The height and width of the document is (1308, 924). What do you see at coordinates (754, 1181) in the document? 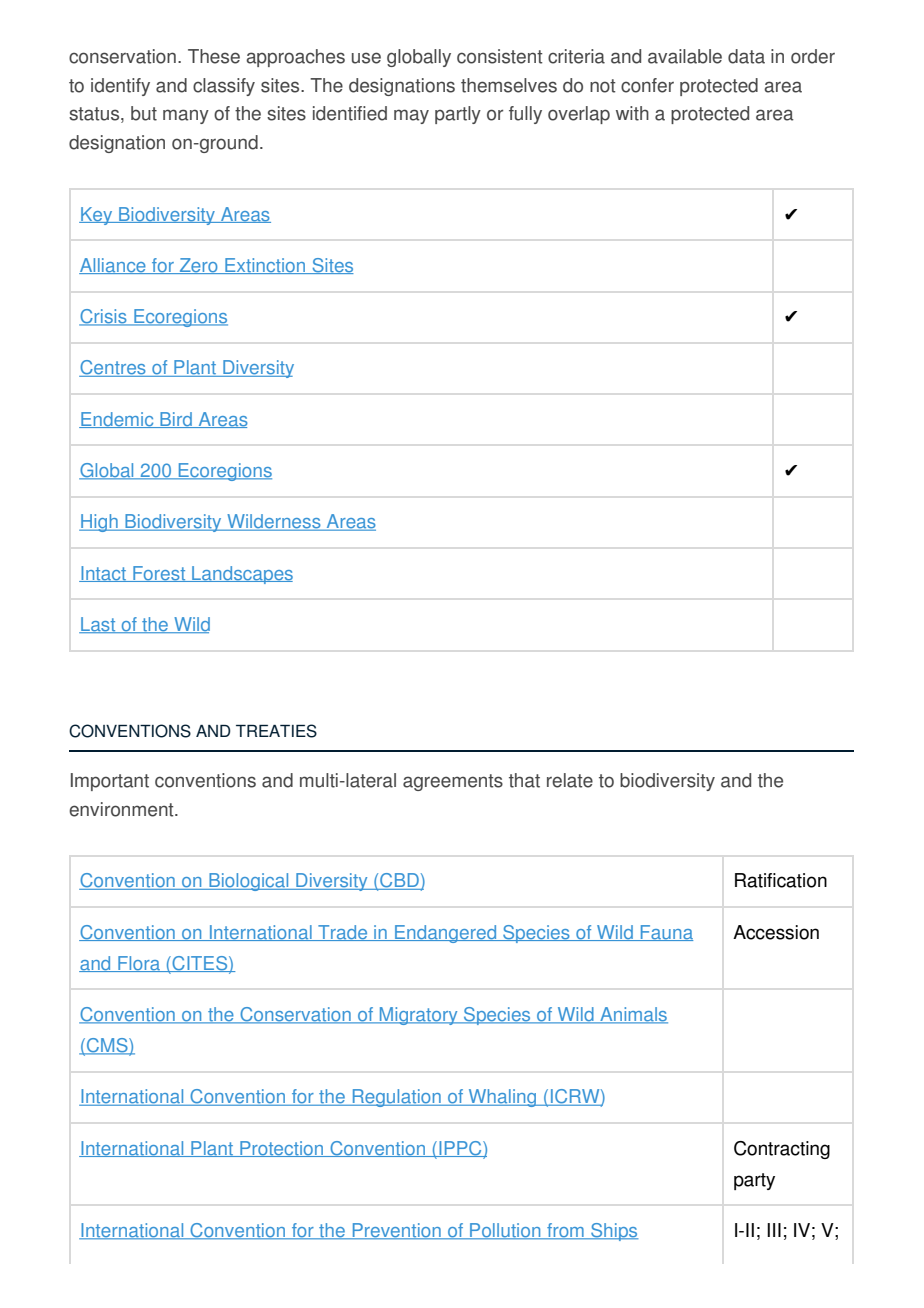
I see `party` at bounding box center [754, 1181].
